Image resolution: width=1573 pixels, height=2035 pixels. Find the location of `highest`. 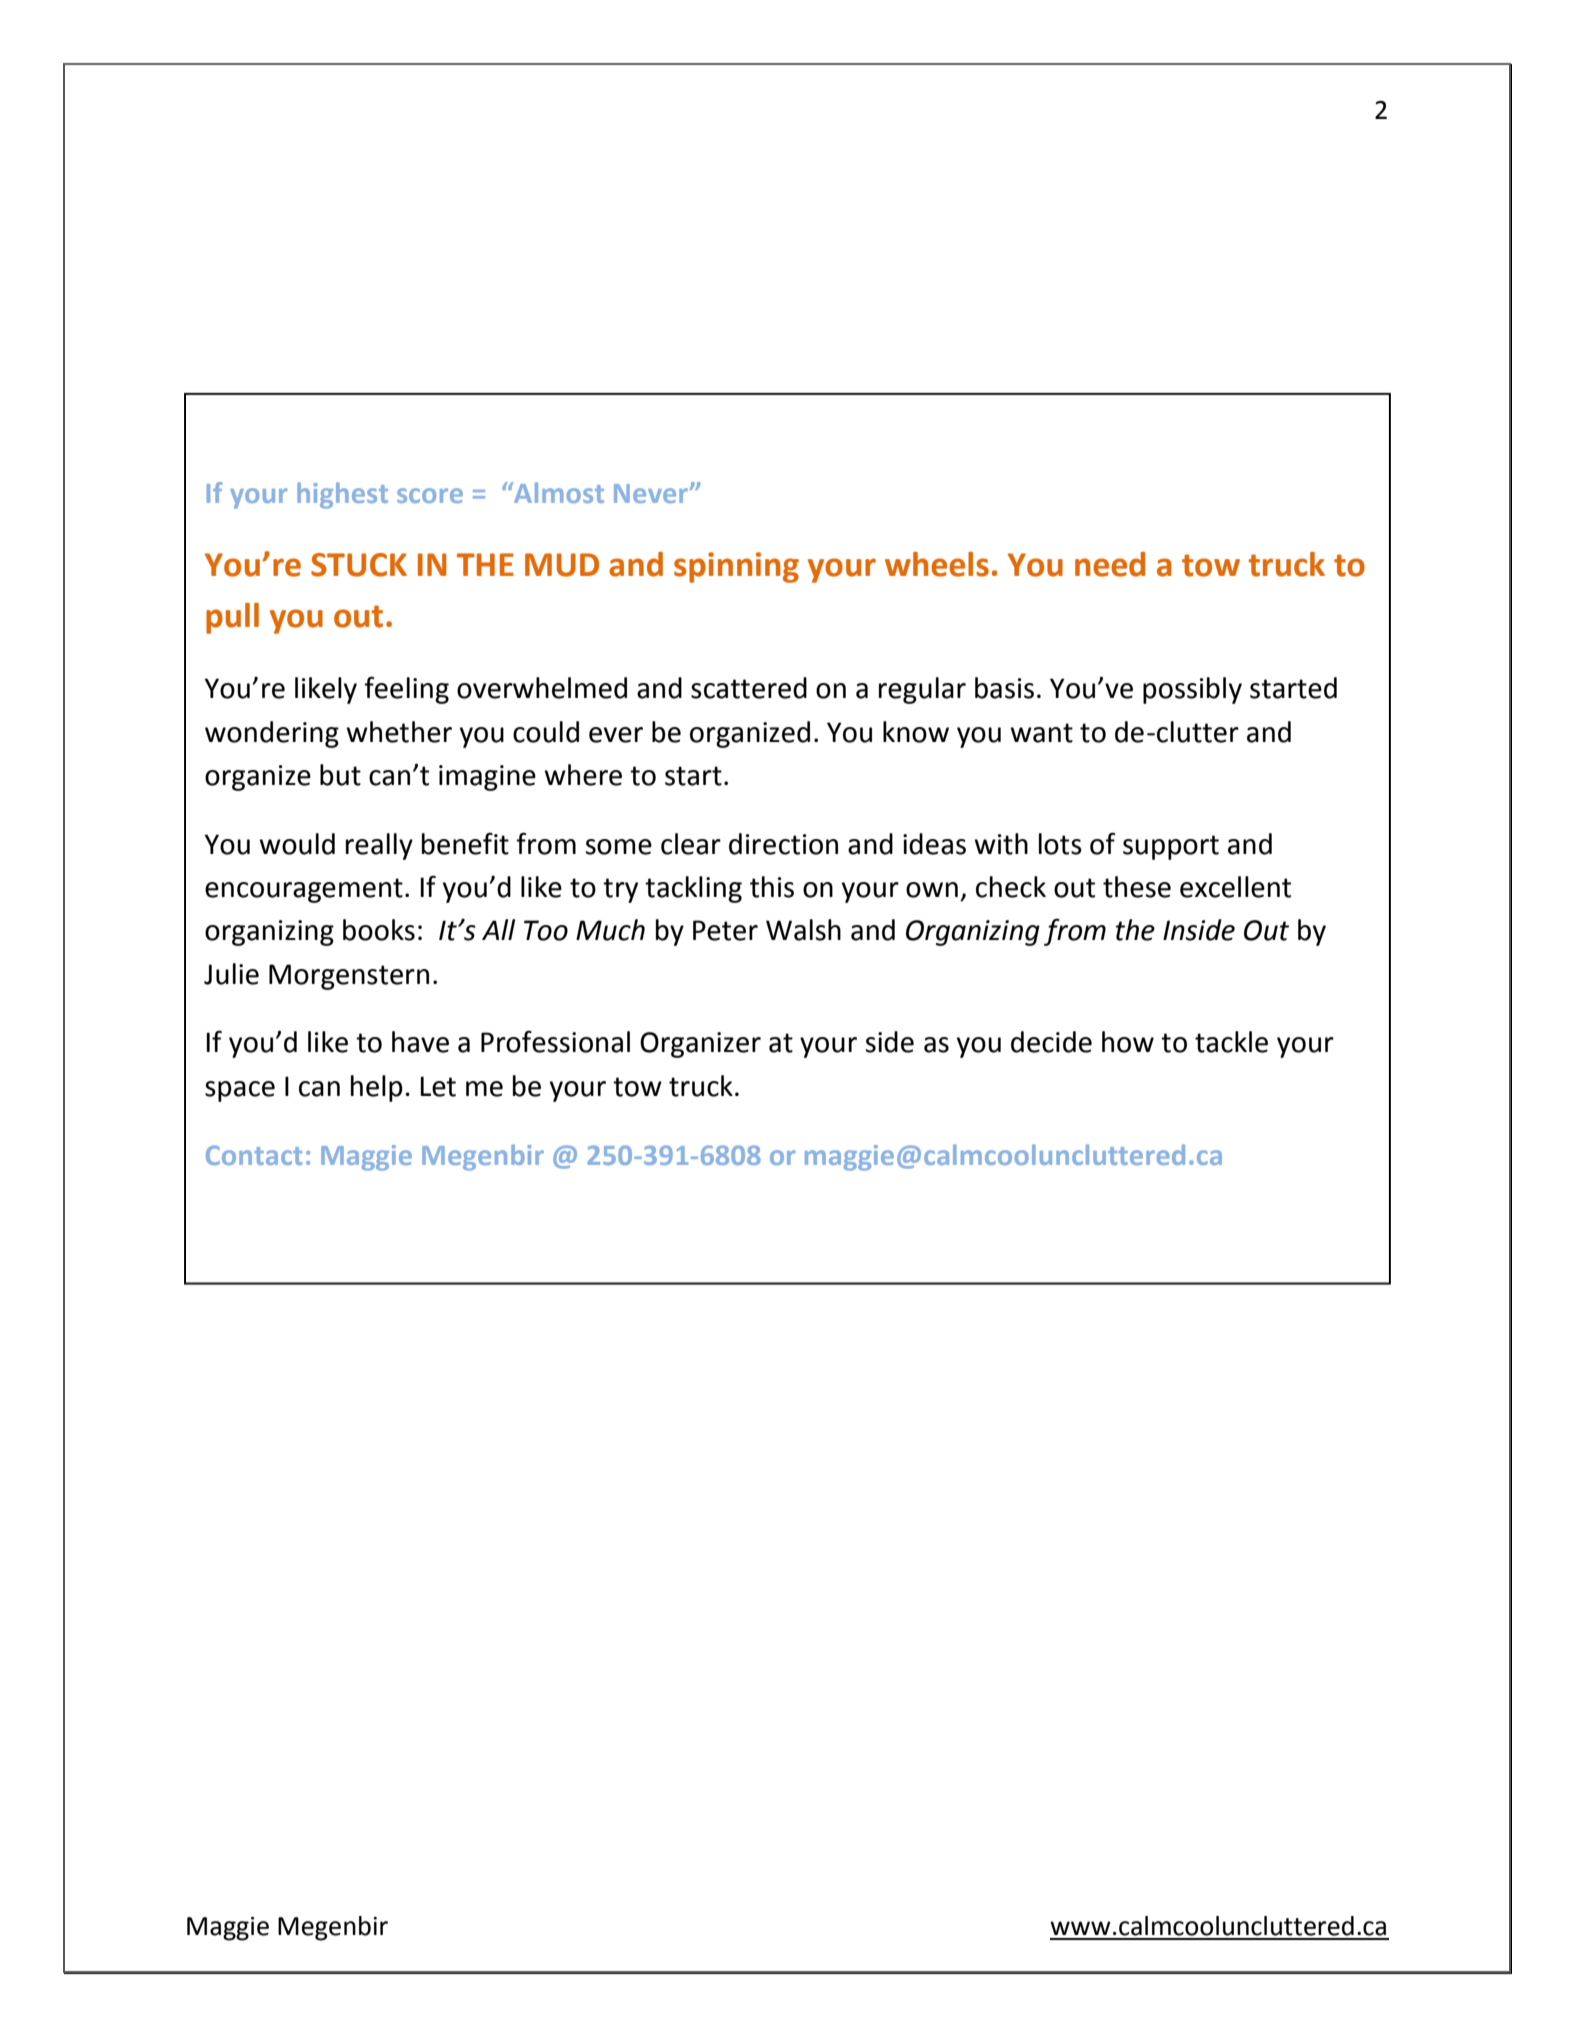

highest is located at coordinates (342, 495).
